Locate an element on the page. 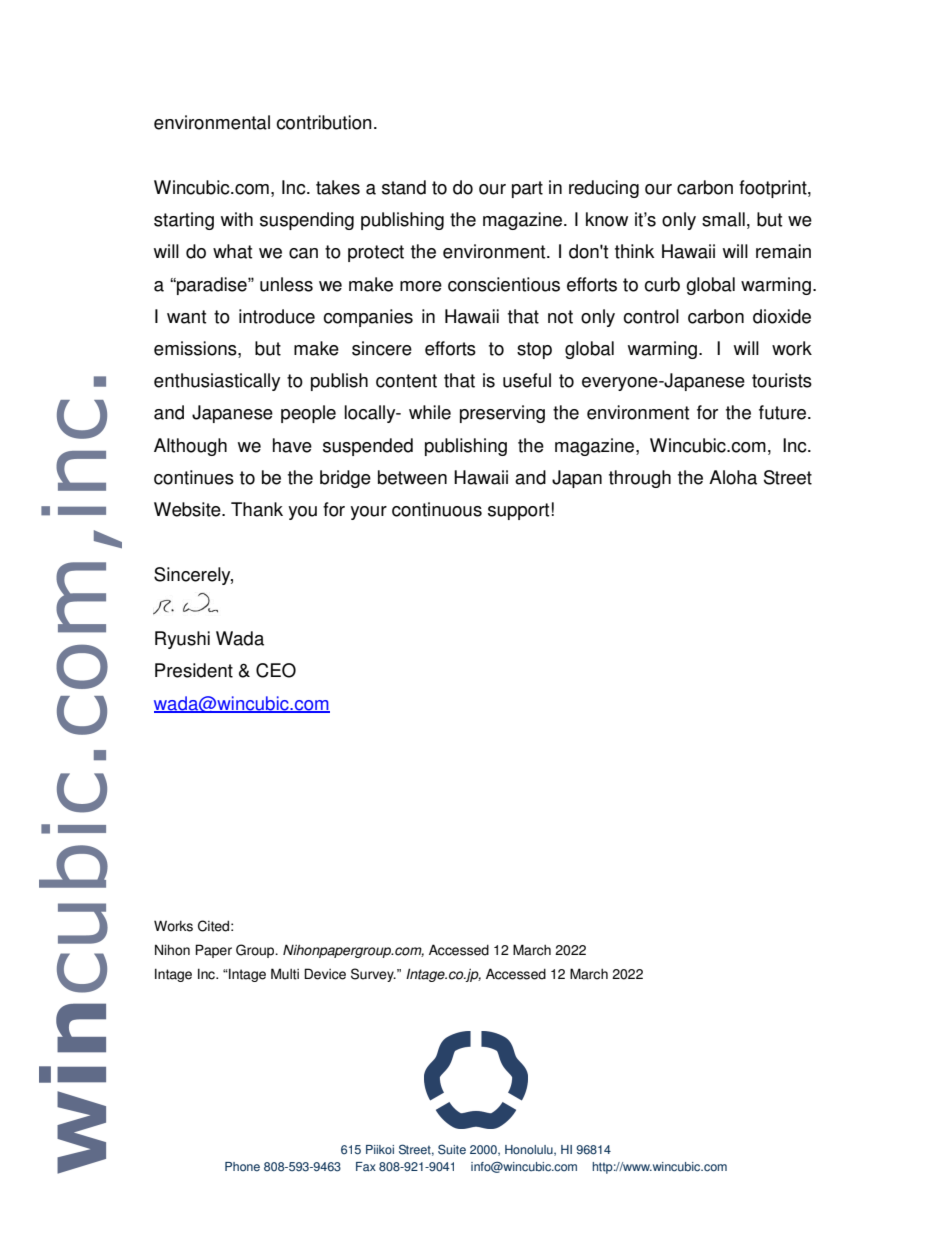  part is located at coordinates (527, 189).
